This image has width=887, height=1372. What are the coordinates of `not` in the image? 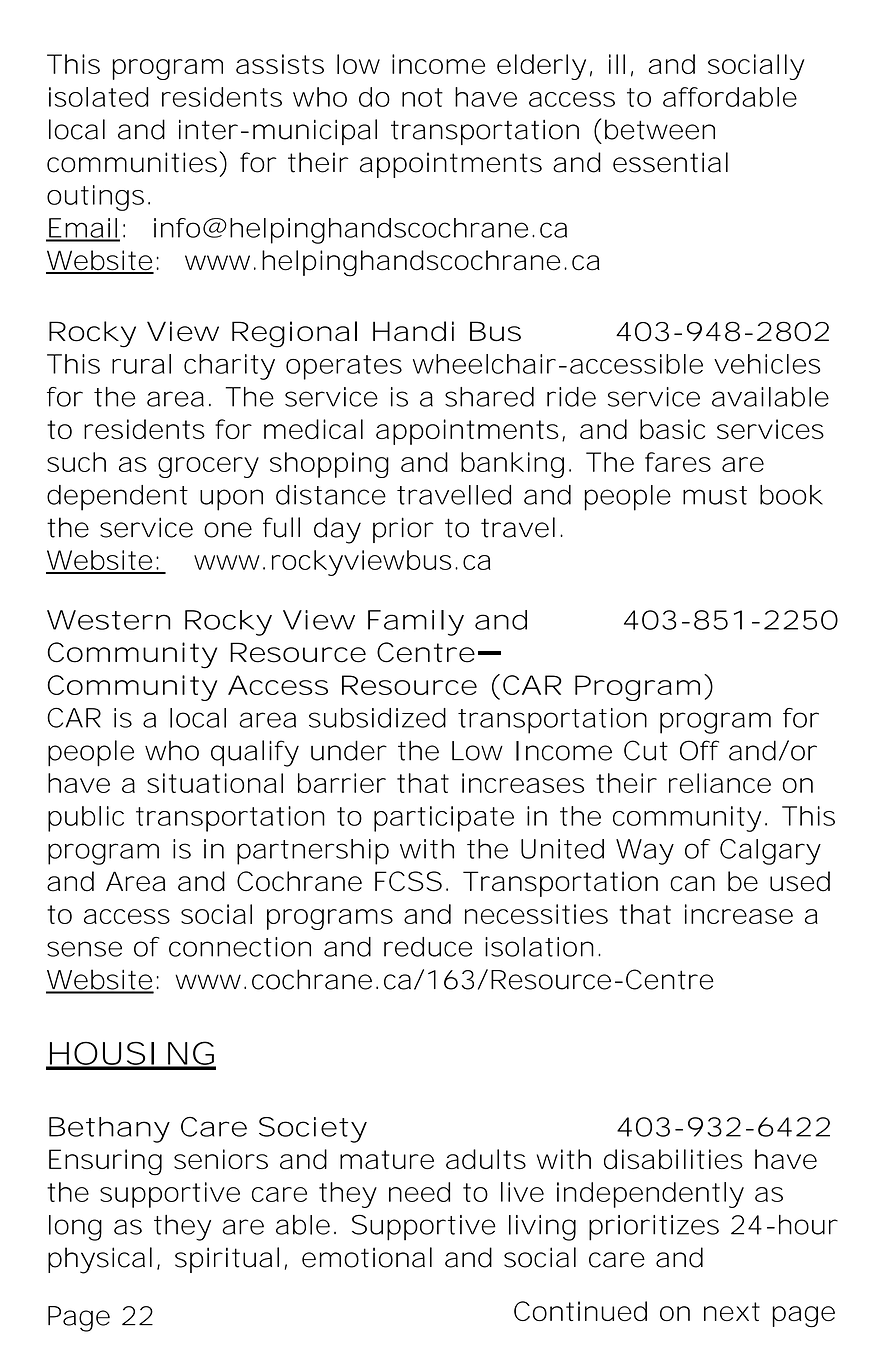 It's located at (422, 97).
